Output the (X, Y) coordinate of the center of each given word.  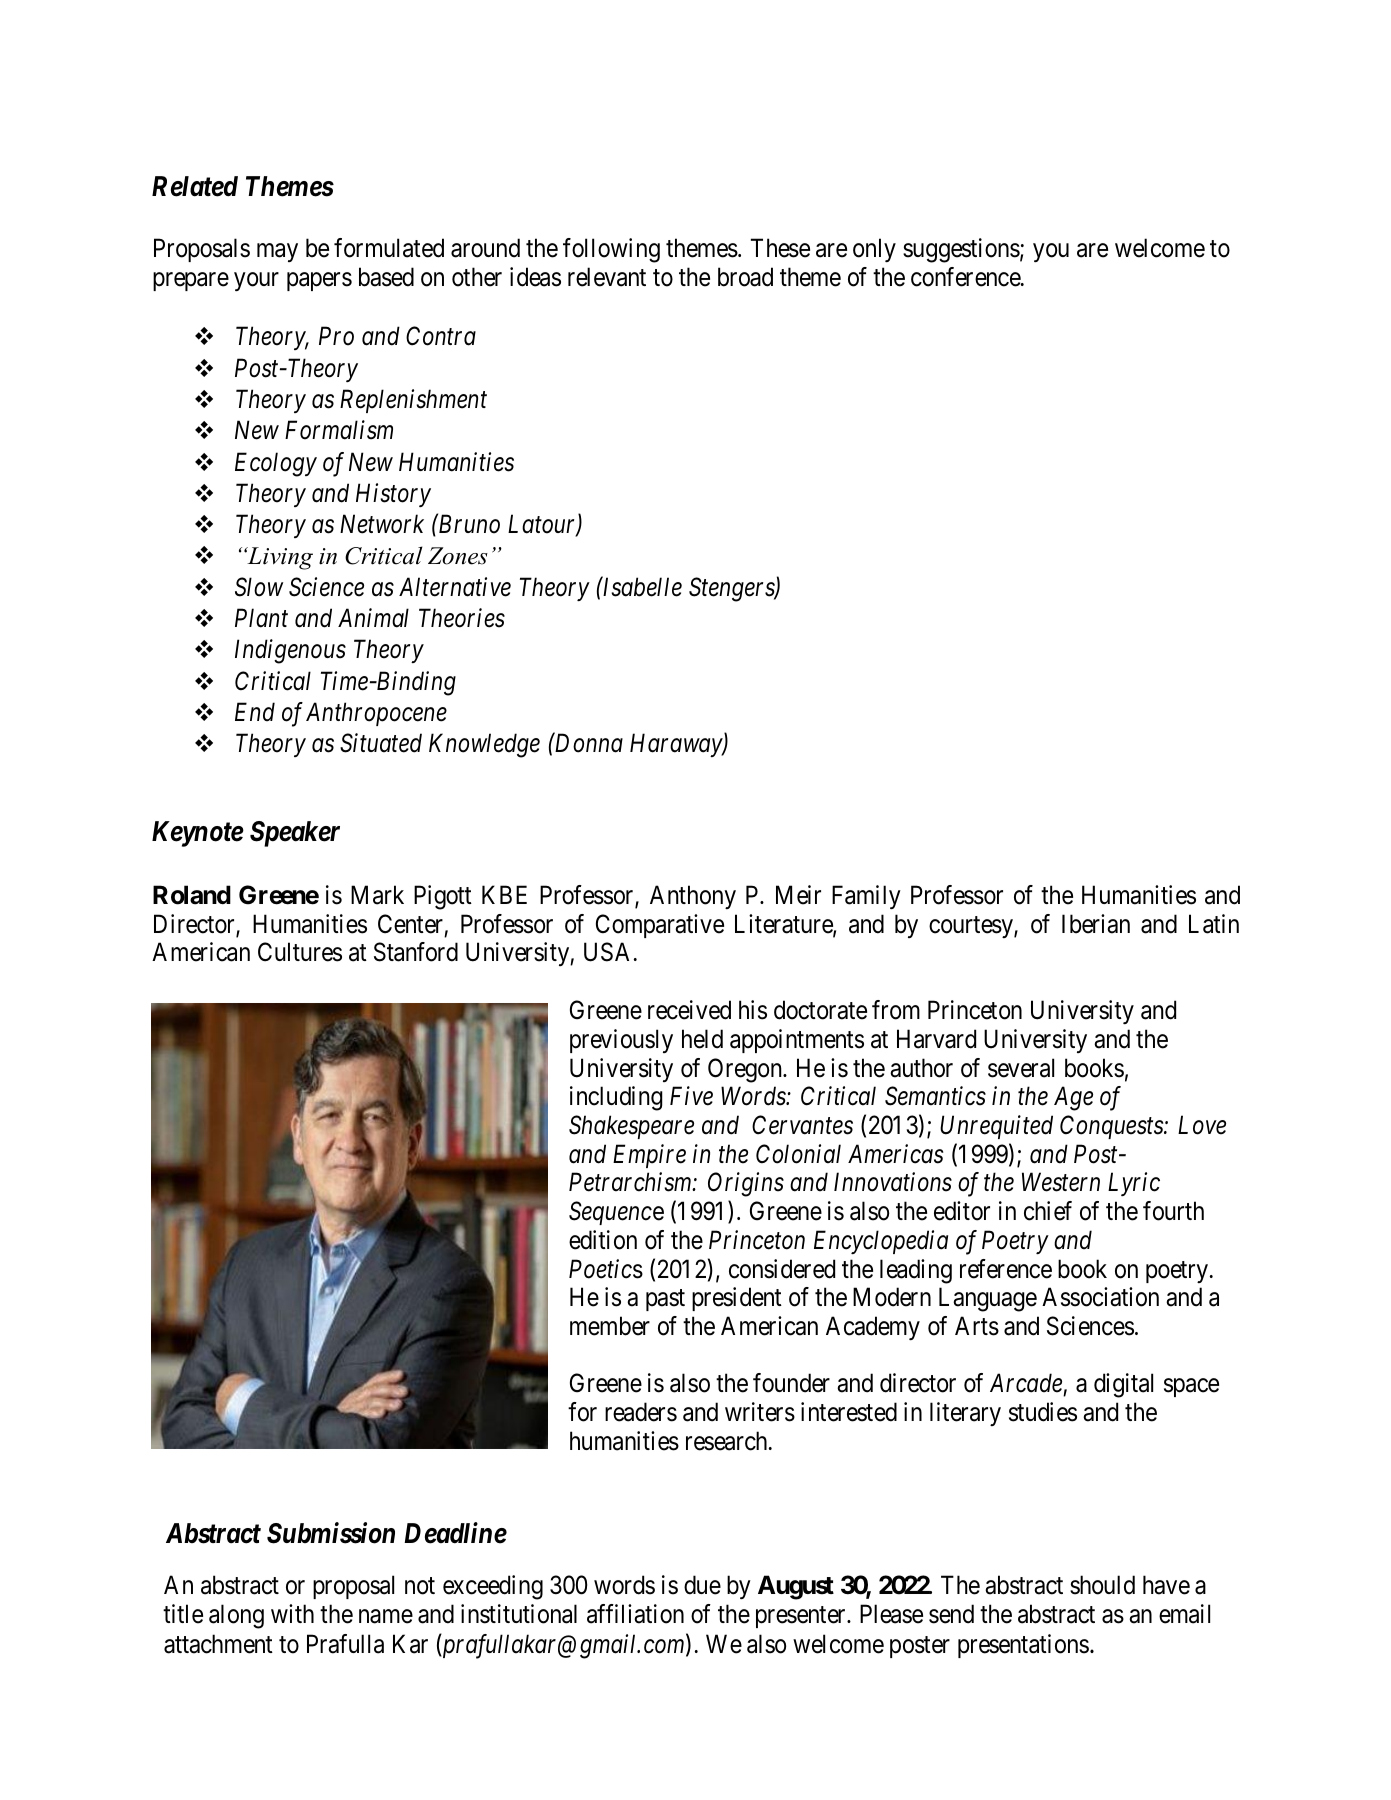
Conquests (1112, 1127)
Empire (649, 1156)
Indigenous (290, 651)
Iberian (1096, 924)
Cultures (300, 952)
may (277, 252)
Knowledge (484, 745)
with (292, 1613)
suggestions (961, 250)
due (702, 1585)
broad (745, 277)
